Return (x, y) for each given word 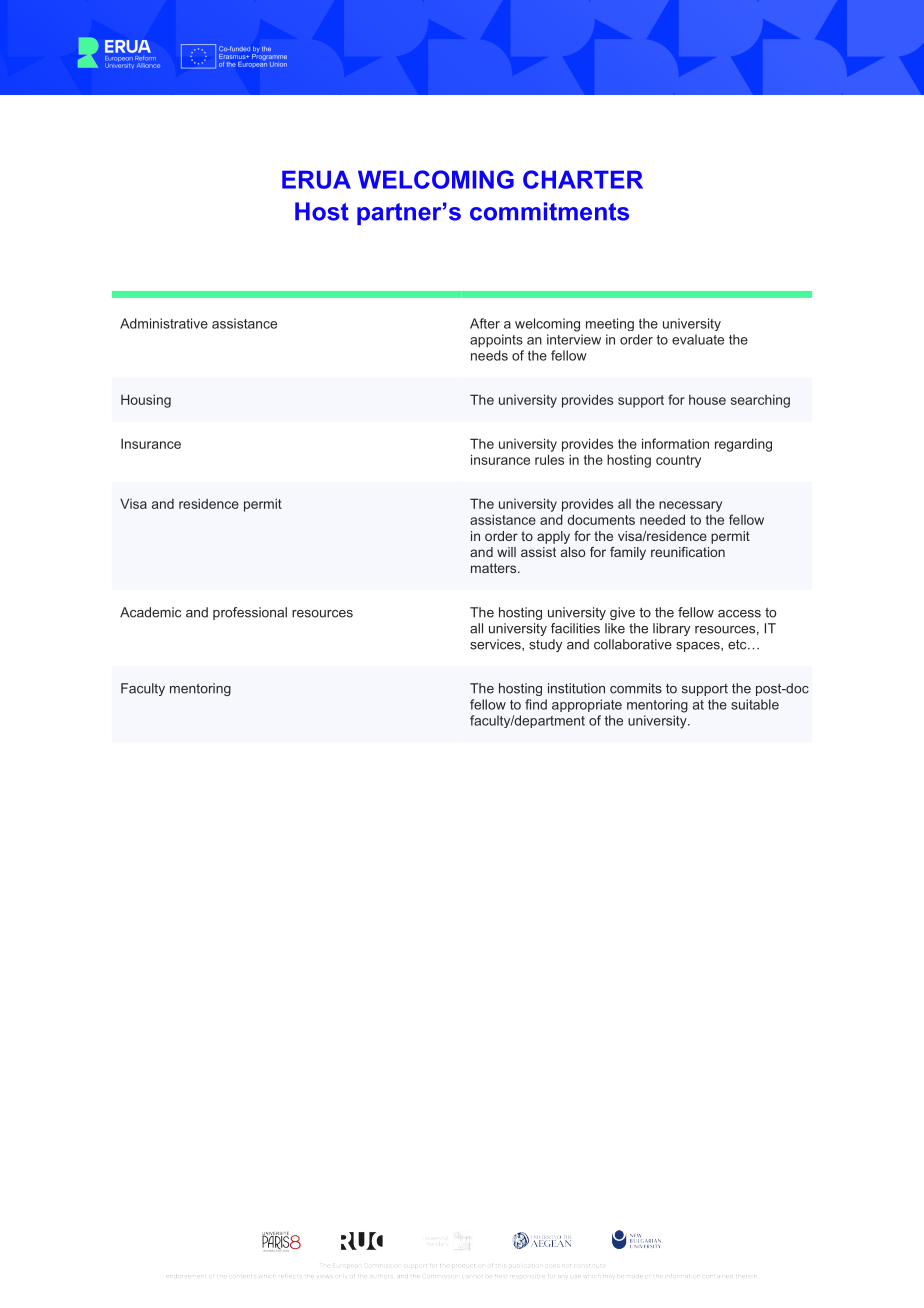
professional (250, 613)
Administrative (164, 323)
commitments (549, 211)
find (536, 704)
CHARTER (583, 179)
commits (636, 688)
